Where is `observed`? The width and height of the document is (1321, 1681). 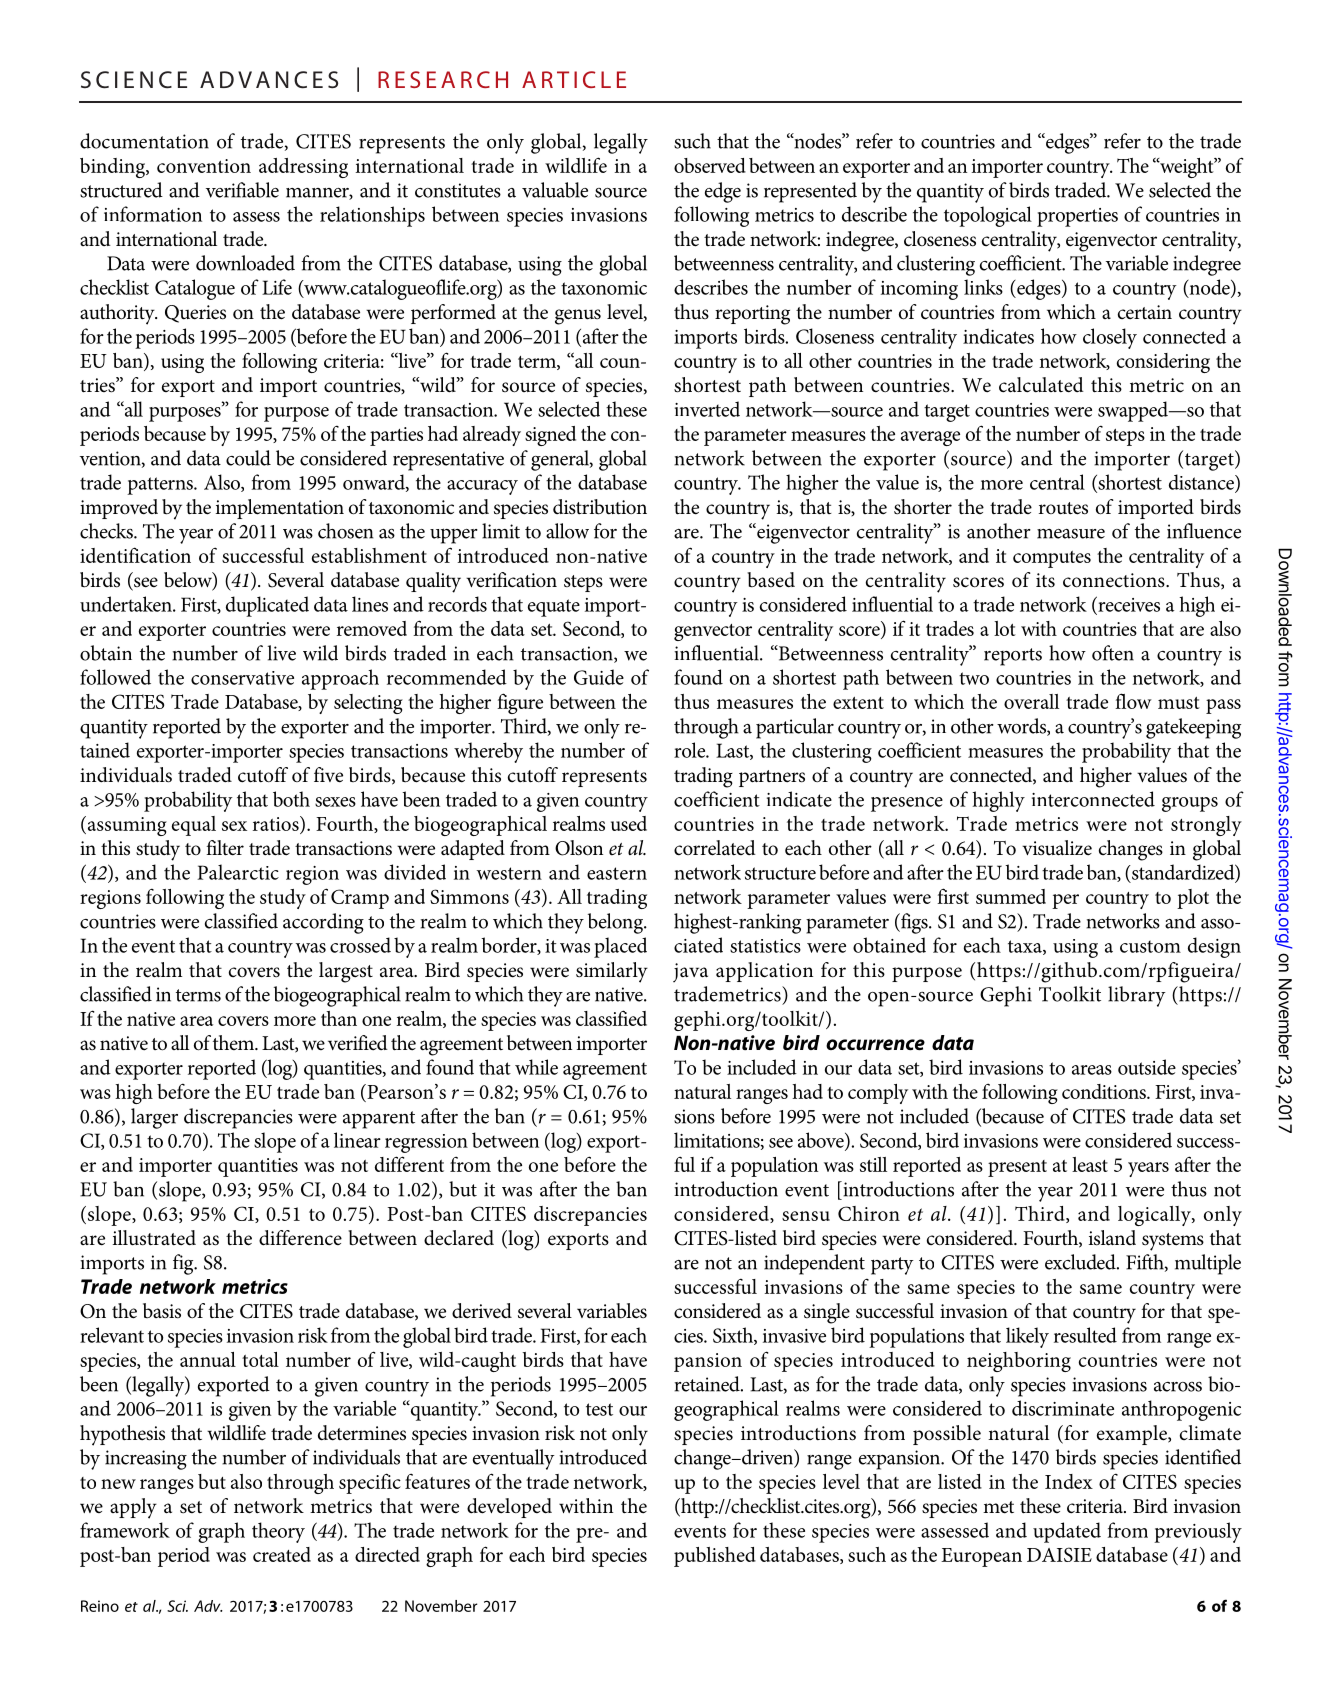 observed is located at coordinates (710, 165).
